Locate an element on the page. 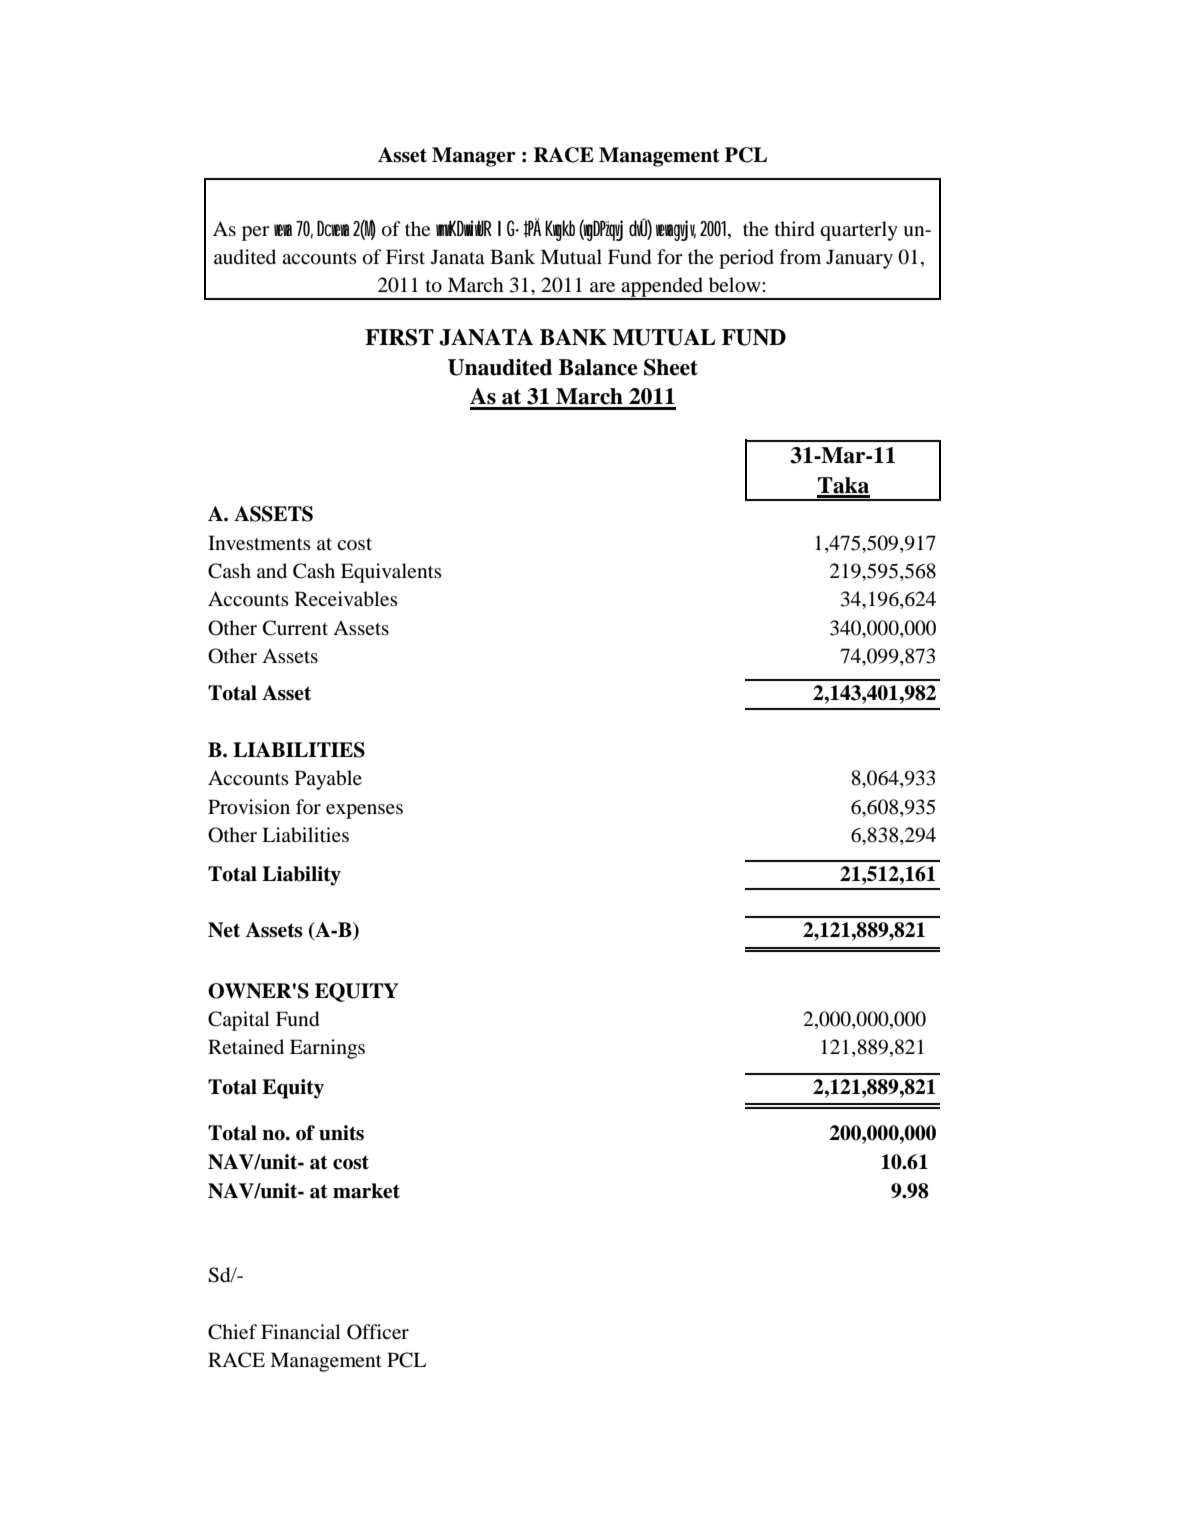 Image resolution: width=1188 pixels, height=1538 pixels. Manager is located at coordinates (474, 157).
